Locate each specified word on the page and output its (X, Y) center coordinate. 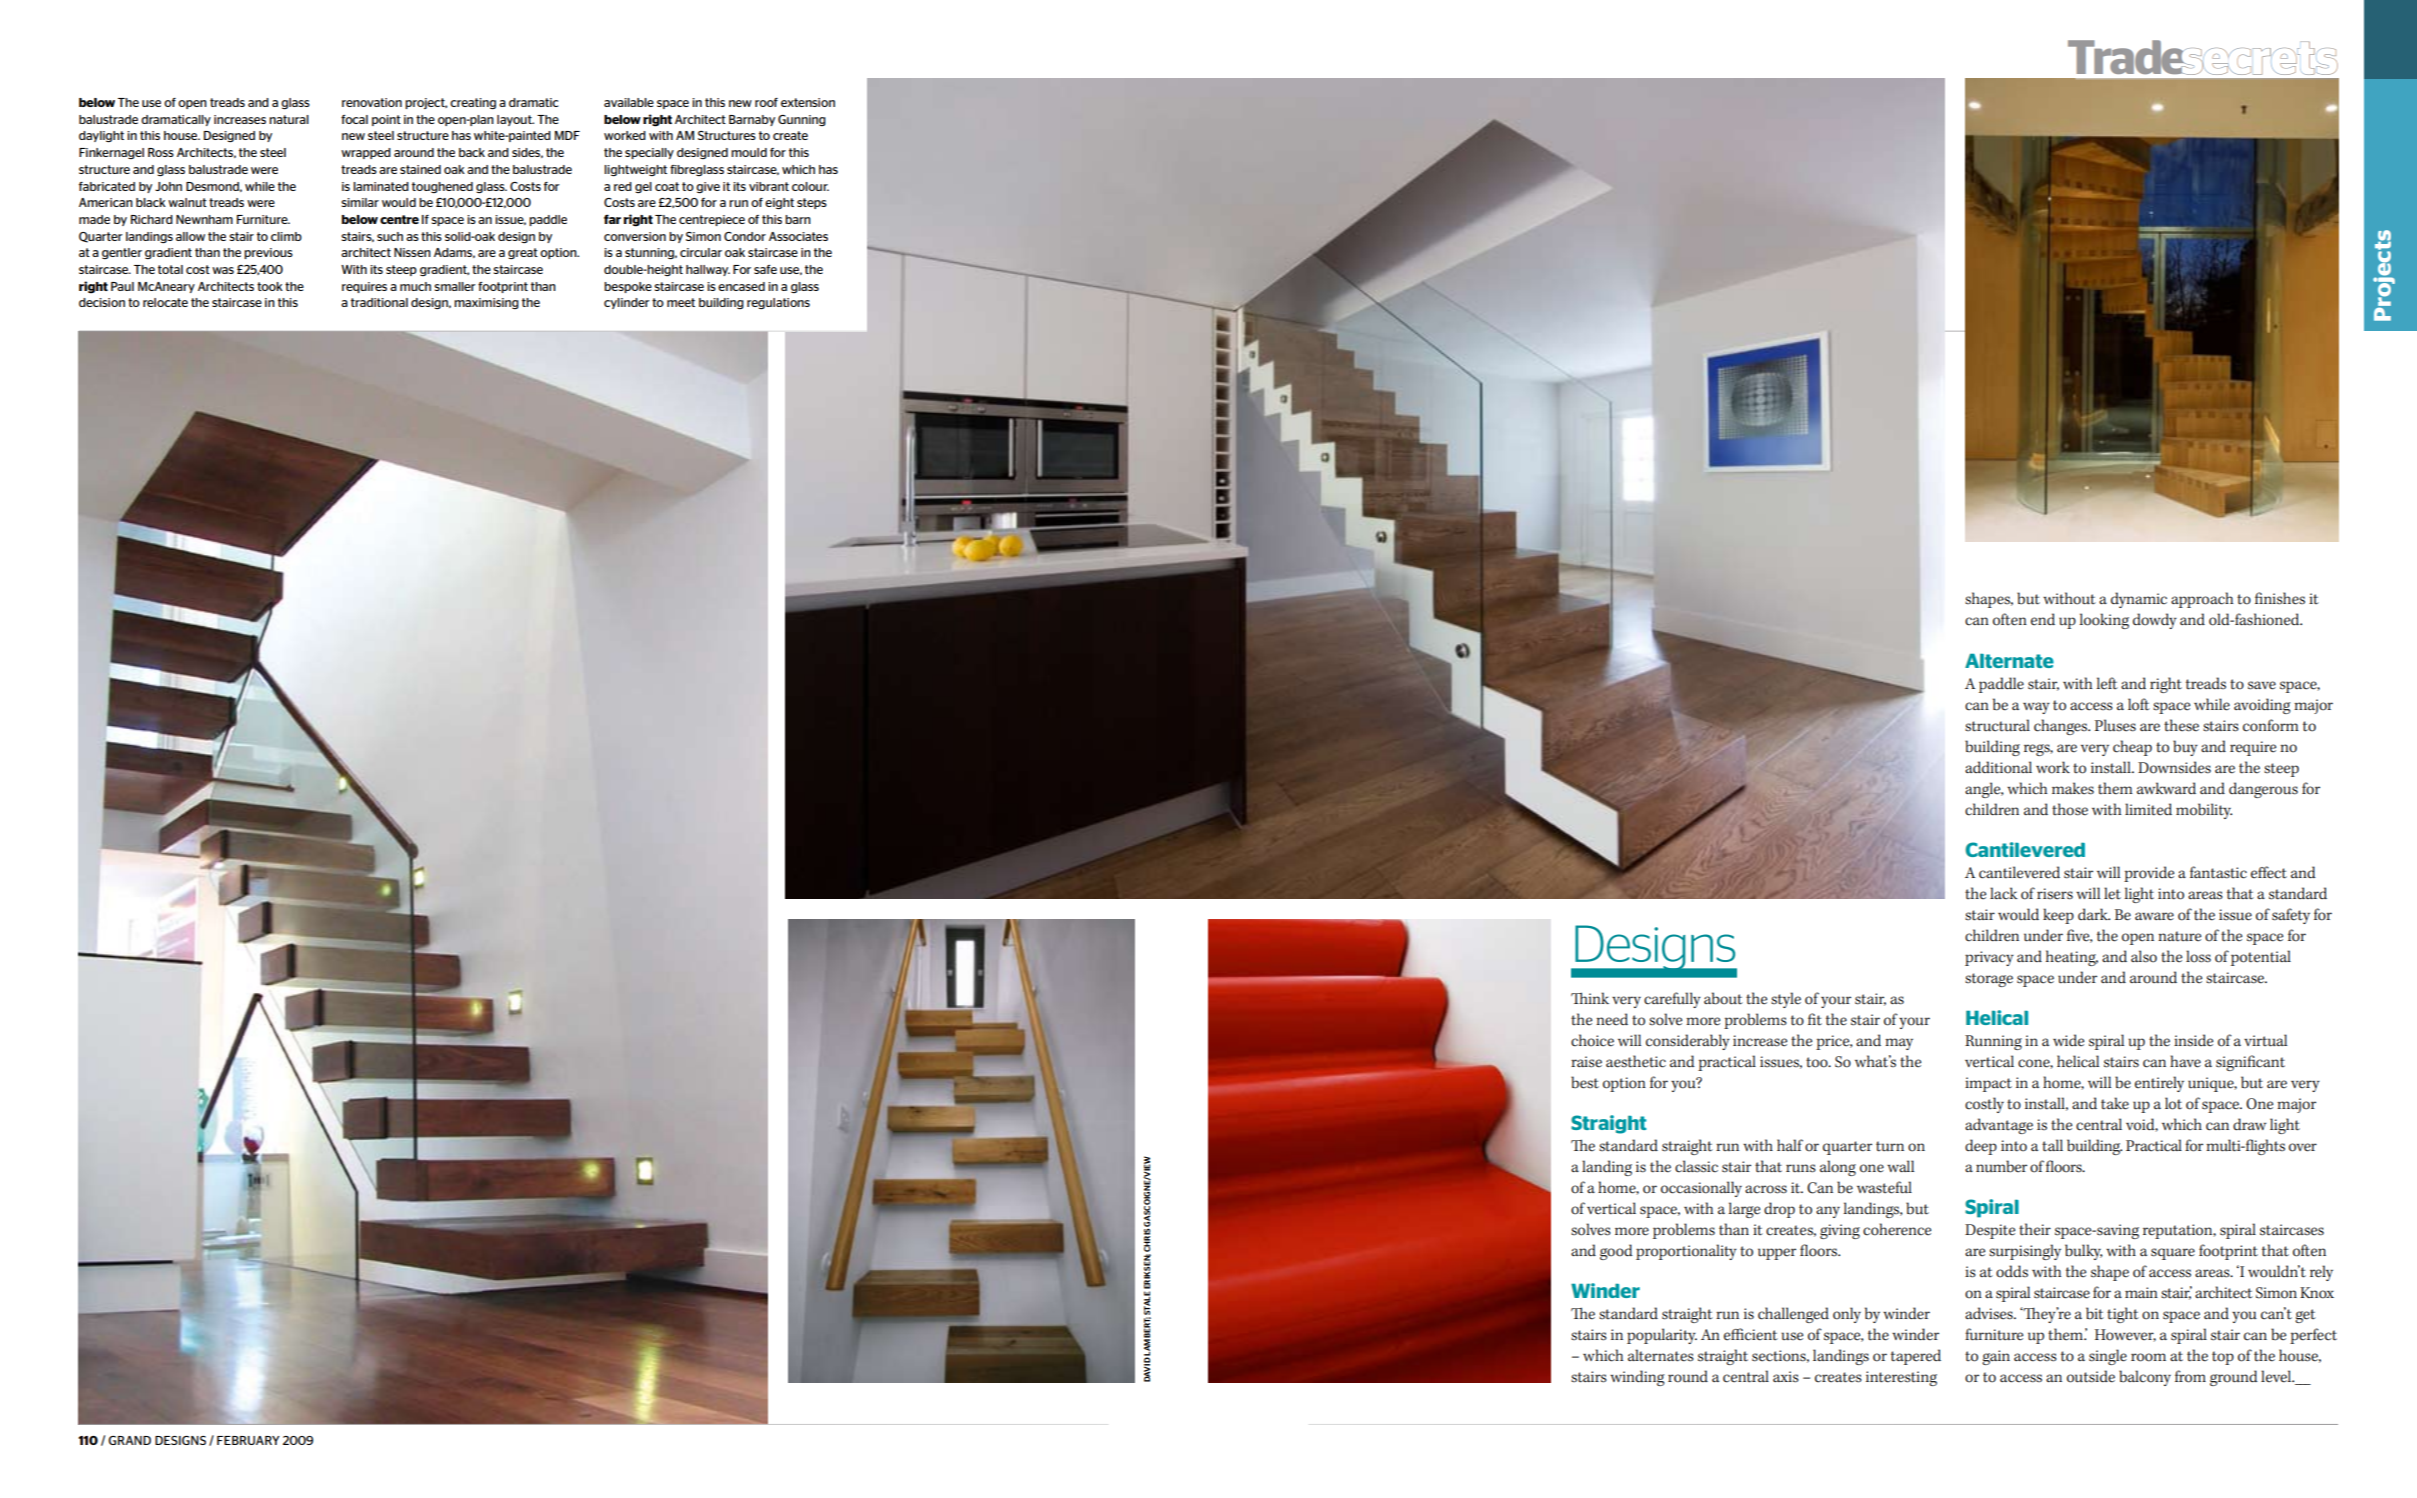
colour (810, 186)
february (248, 1440)
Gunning (802, 120)
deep (1981, 1147)
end (2043, 619)
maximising (486, 303)
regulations (778, 303)
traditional (379, 302)
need (1612, 1019)
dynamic (2139, 600)
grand (129, 1440)
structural (1997, 725)
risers (2055, 894)
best (1585, 1082)
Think (1590, 998)
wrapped (366, 153)
